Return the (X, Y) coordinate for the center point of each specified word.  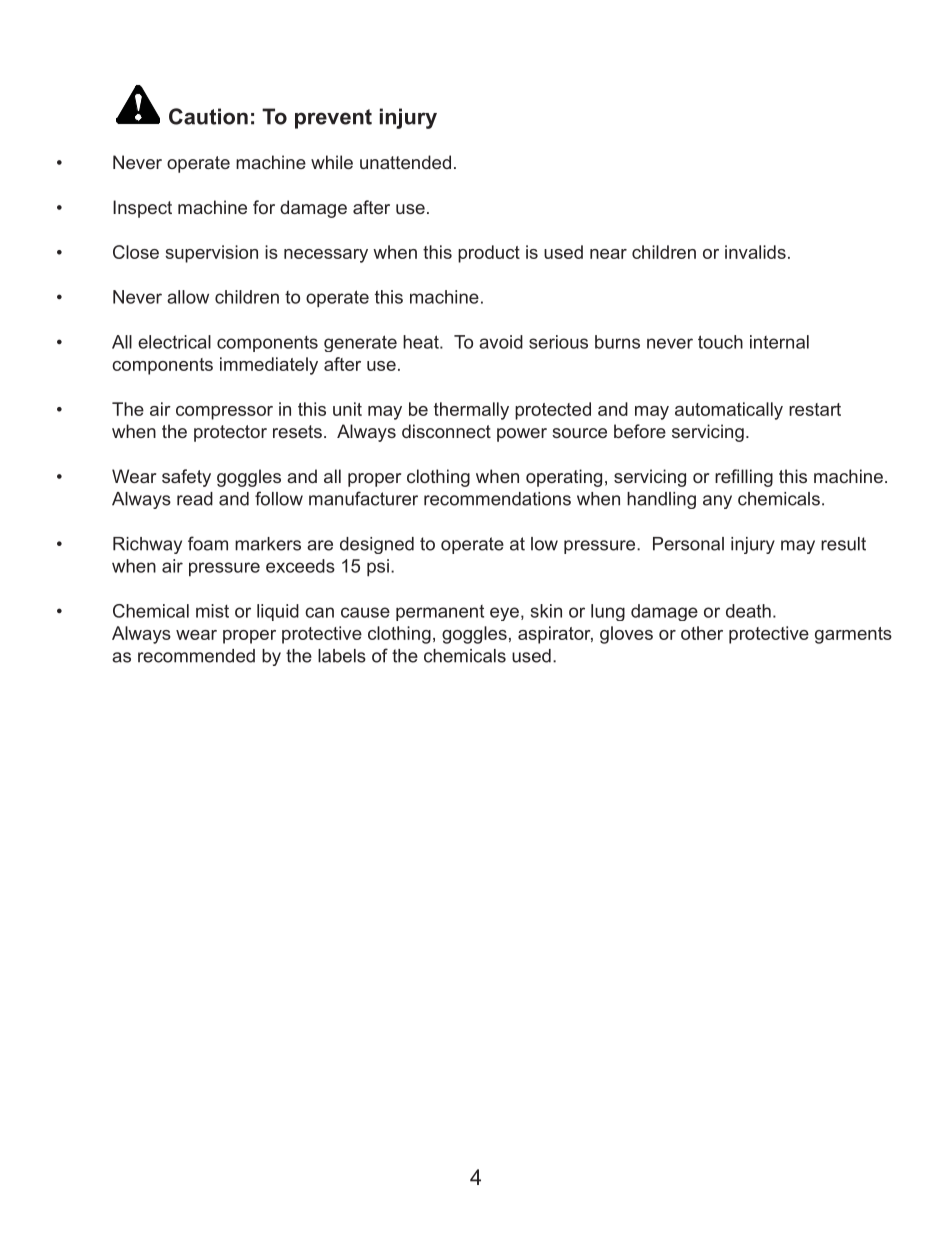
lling (757, 478)
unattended (405, 162)
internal (779, 342)
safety (186, 478)
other (702, 633)
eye (504, 614)
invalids (755, 252)
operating (564, 478)
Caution (208, 116)
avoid (501, 342)
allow (188, 297)
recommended (196, 656)
